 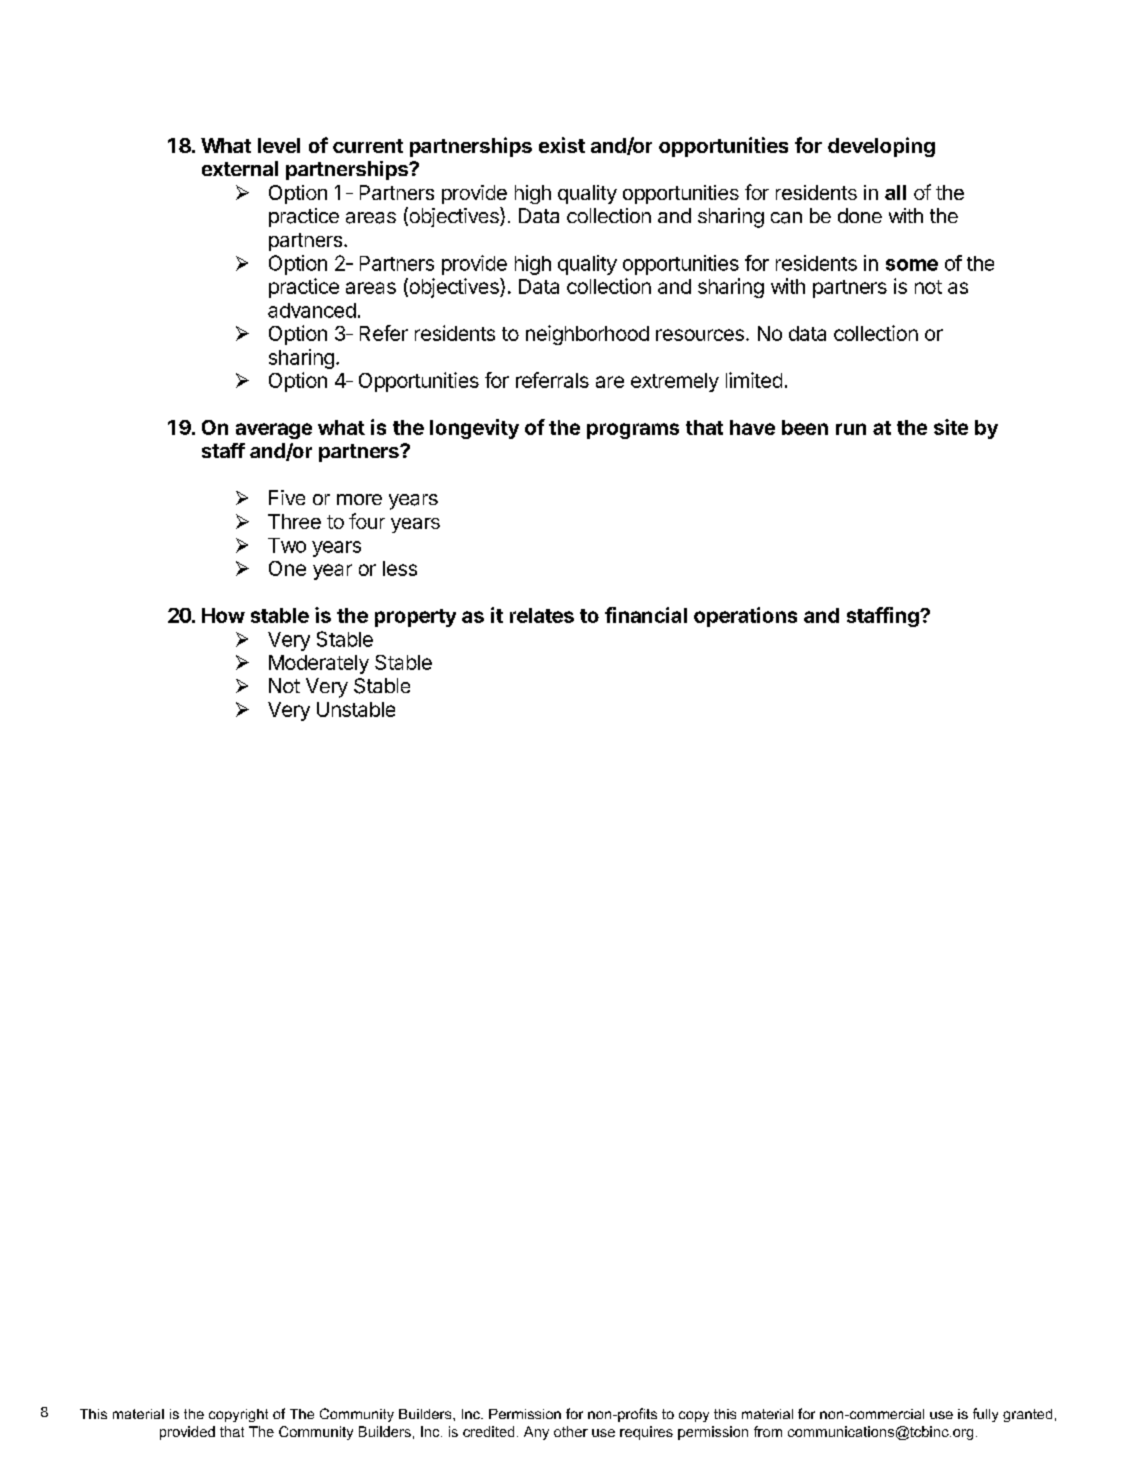 What do you see at coordinates (536, 1433) in the screenshot?
I see `Any` at bounding box center [536, 1433].
